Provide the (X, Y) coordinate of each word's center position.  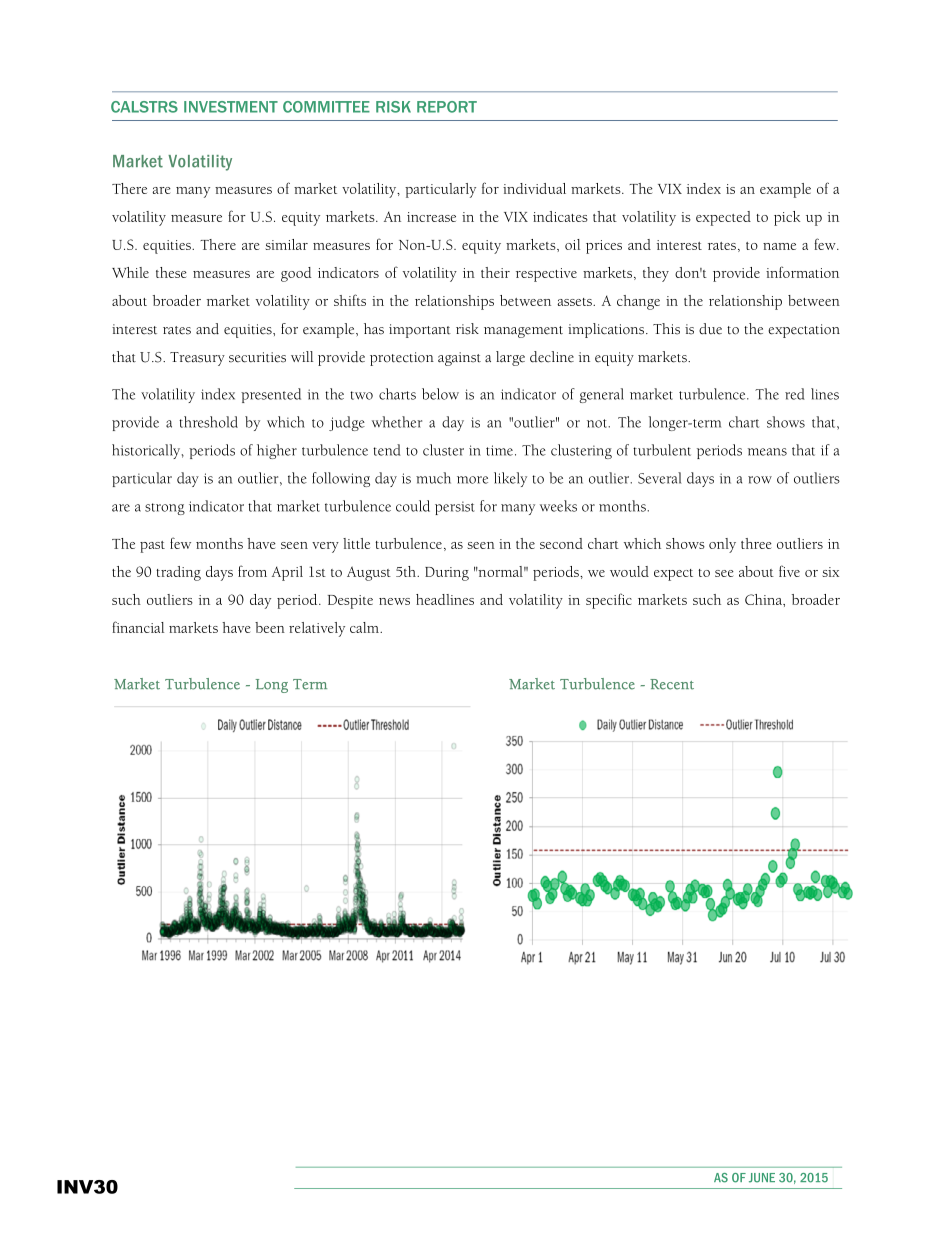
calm (365, 627)
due (710, 329)
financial (138, 627)
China (764, 599)
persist (455, 508)
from (252, 571)
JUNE (762, 1178)
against (459, 359)
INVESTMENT (231, 107)
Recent (672, 684)
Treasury (197, 359)
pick (787, 218)
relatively (317, 629)
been (270, 627)
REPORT (447, 107)
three (756, 543)
